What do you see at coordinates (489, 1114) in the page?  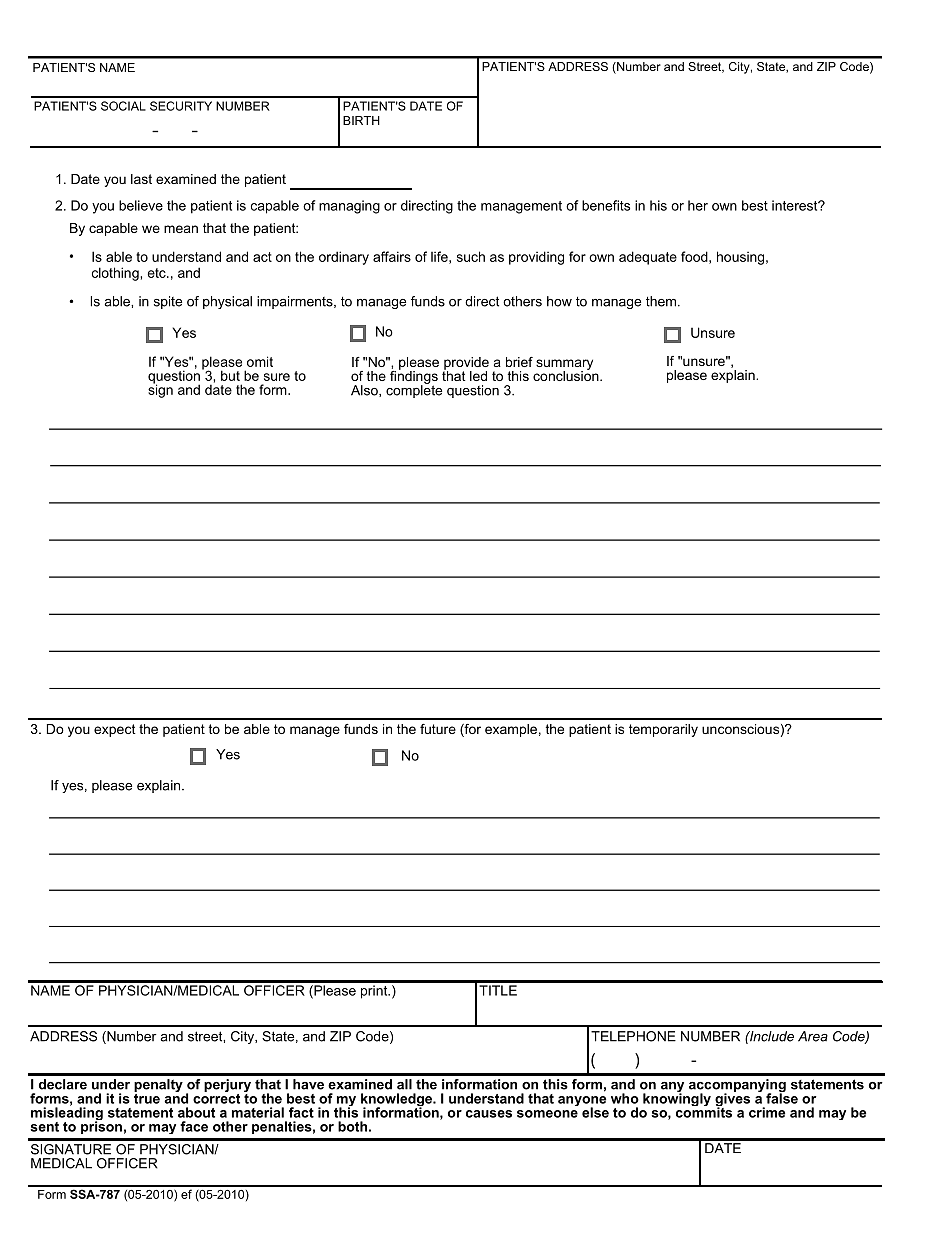 I see `causes` at bounding box center [489, 1114].
